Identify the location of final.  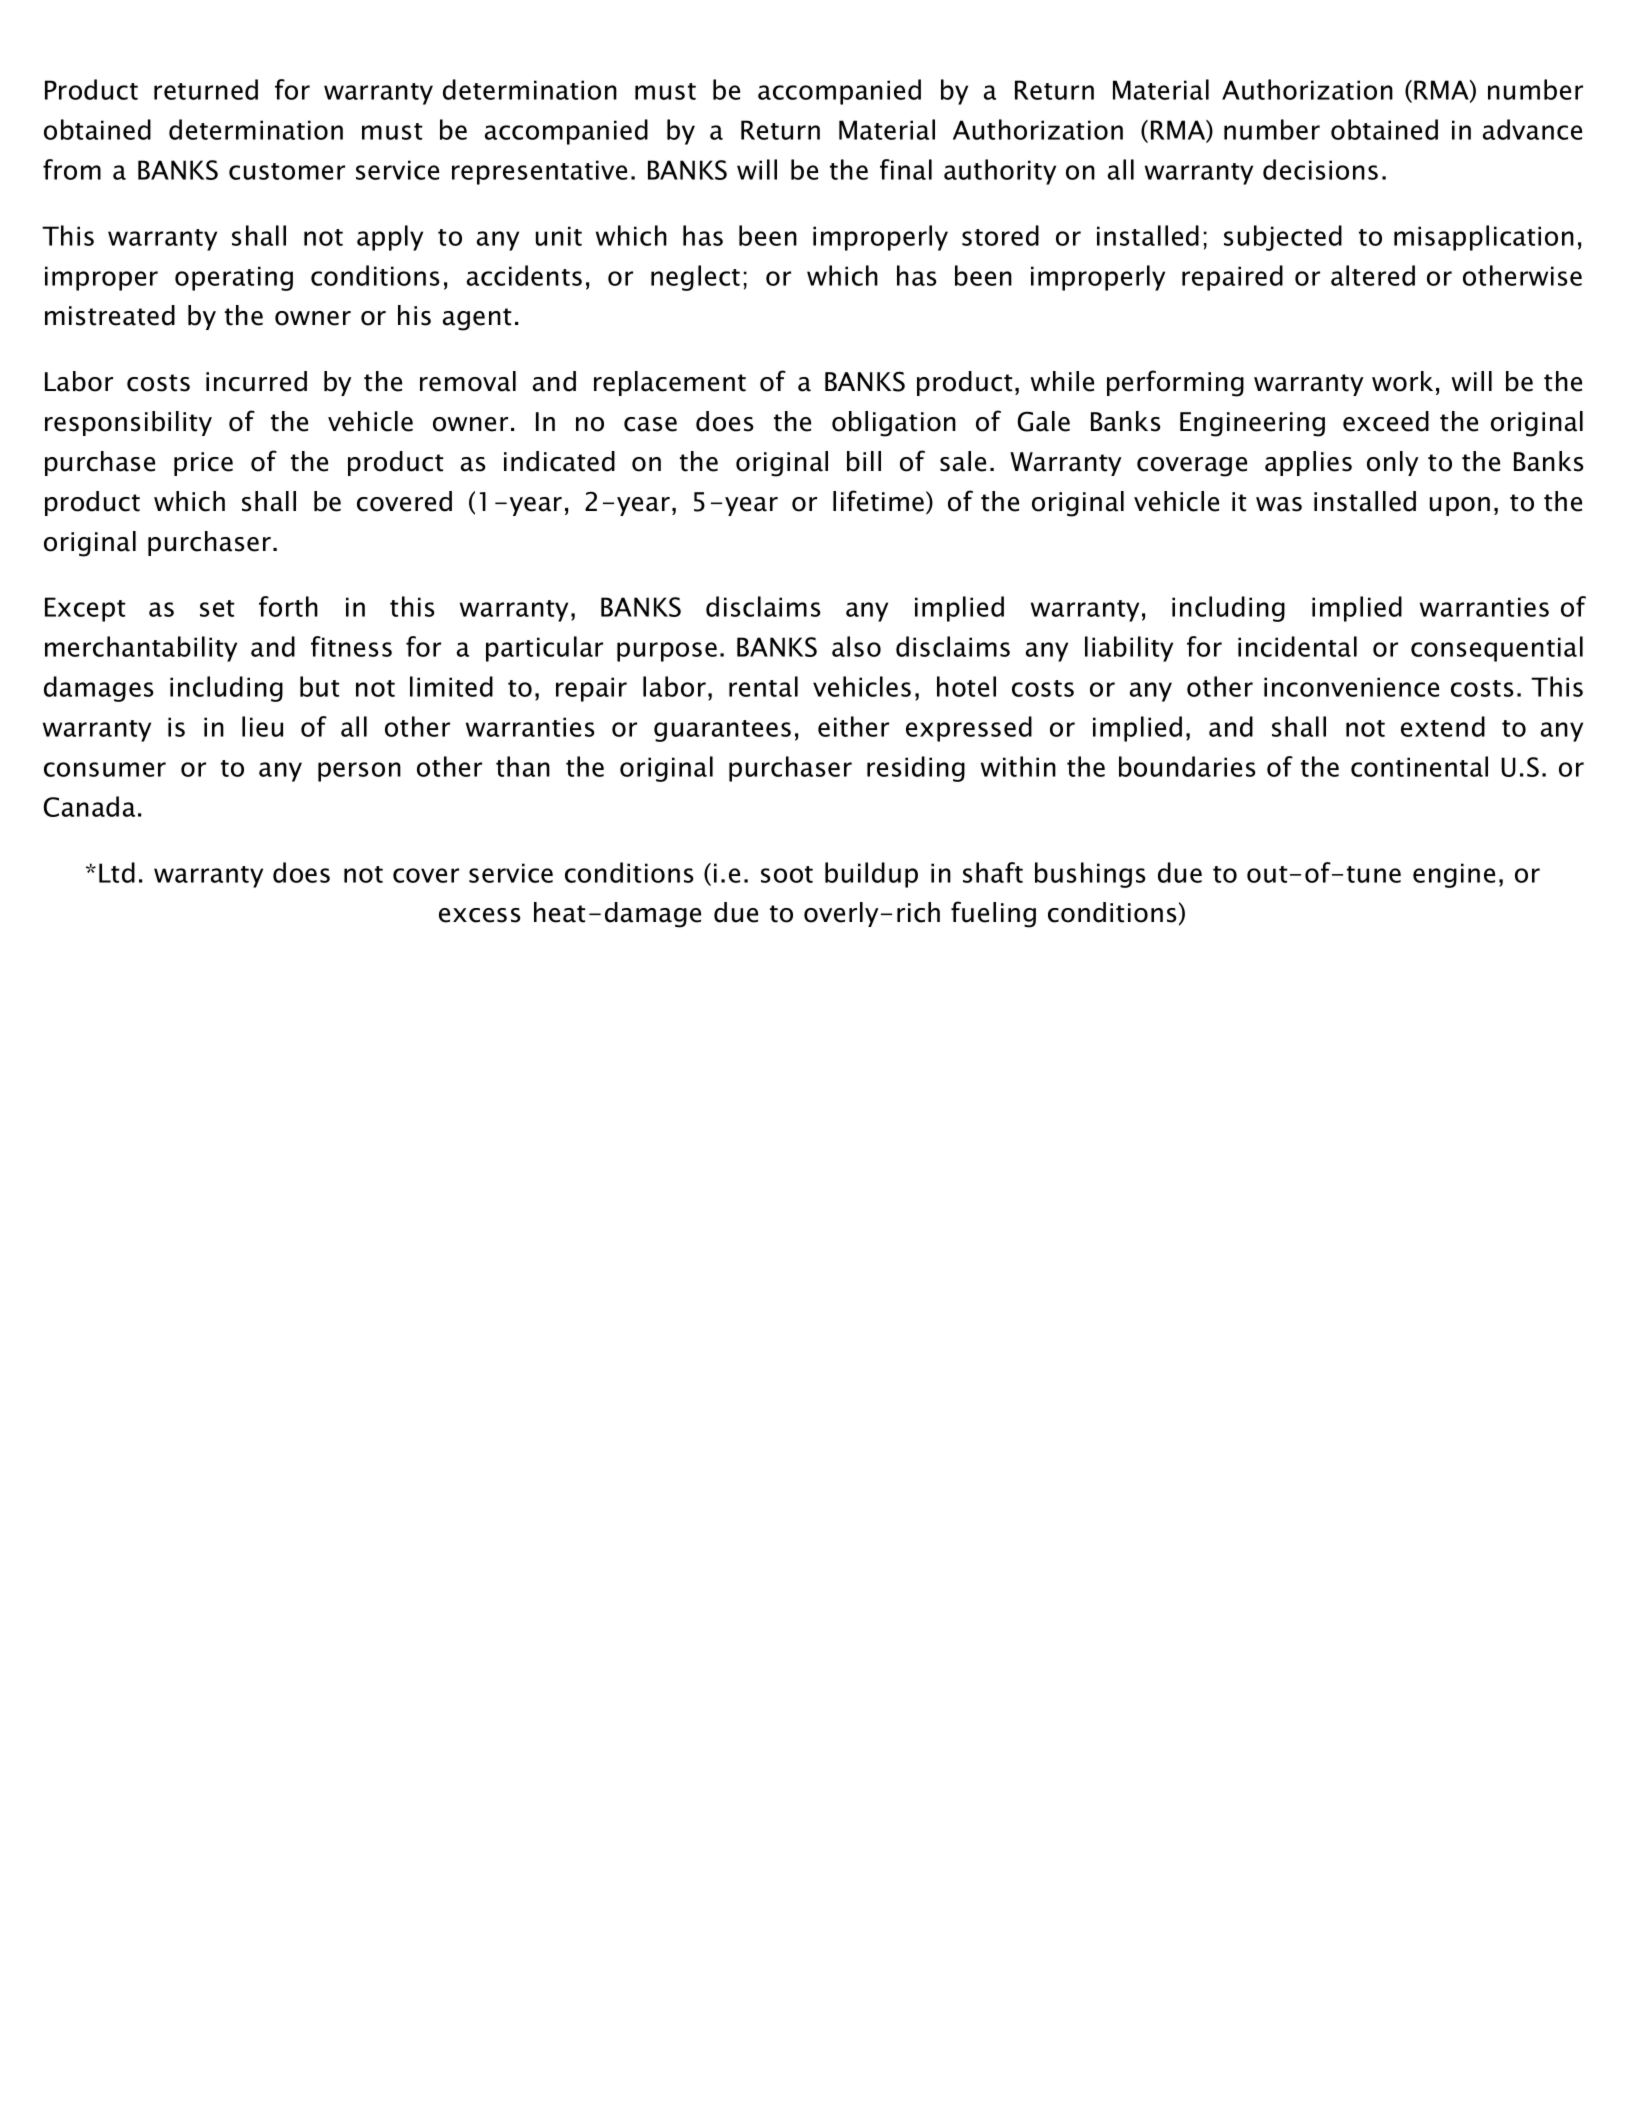
(906, 169).
